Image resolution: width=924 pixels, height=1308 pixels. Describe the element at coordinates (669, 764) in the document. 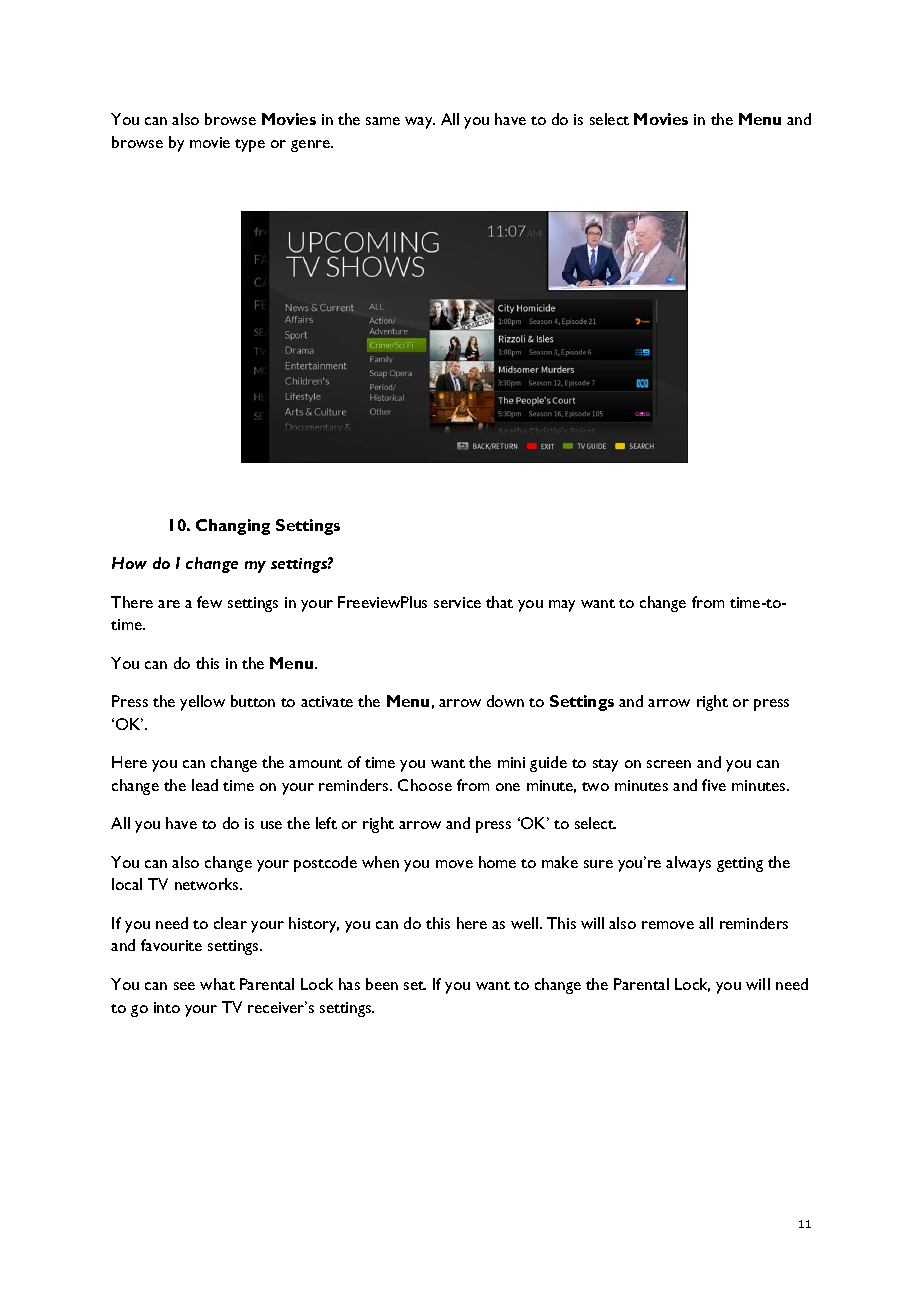

I see `screen` at that location.
